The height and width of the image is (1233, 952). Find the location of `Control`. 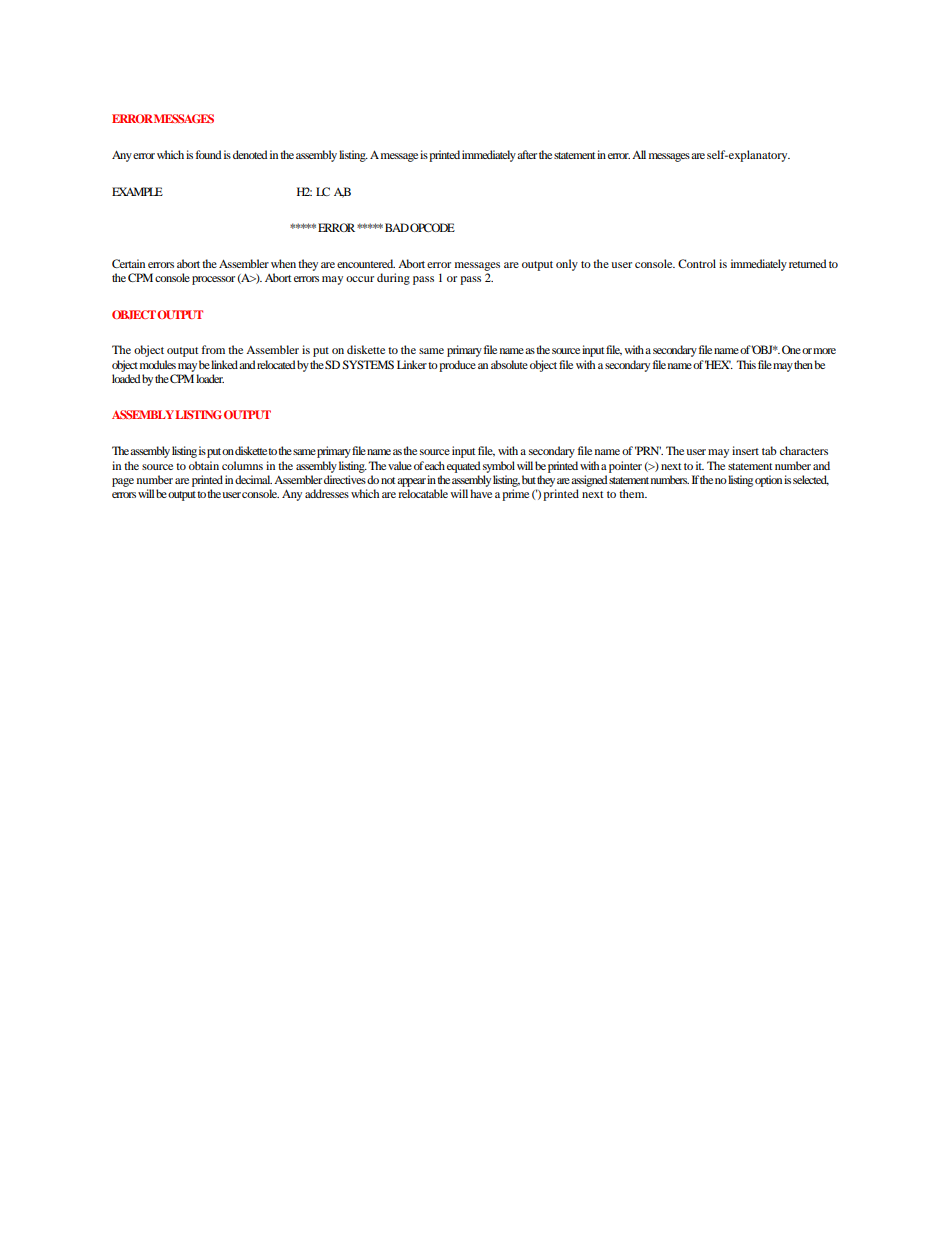

Control is located at coordinates (697, 263).
